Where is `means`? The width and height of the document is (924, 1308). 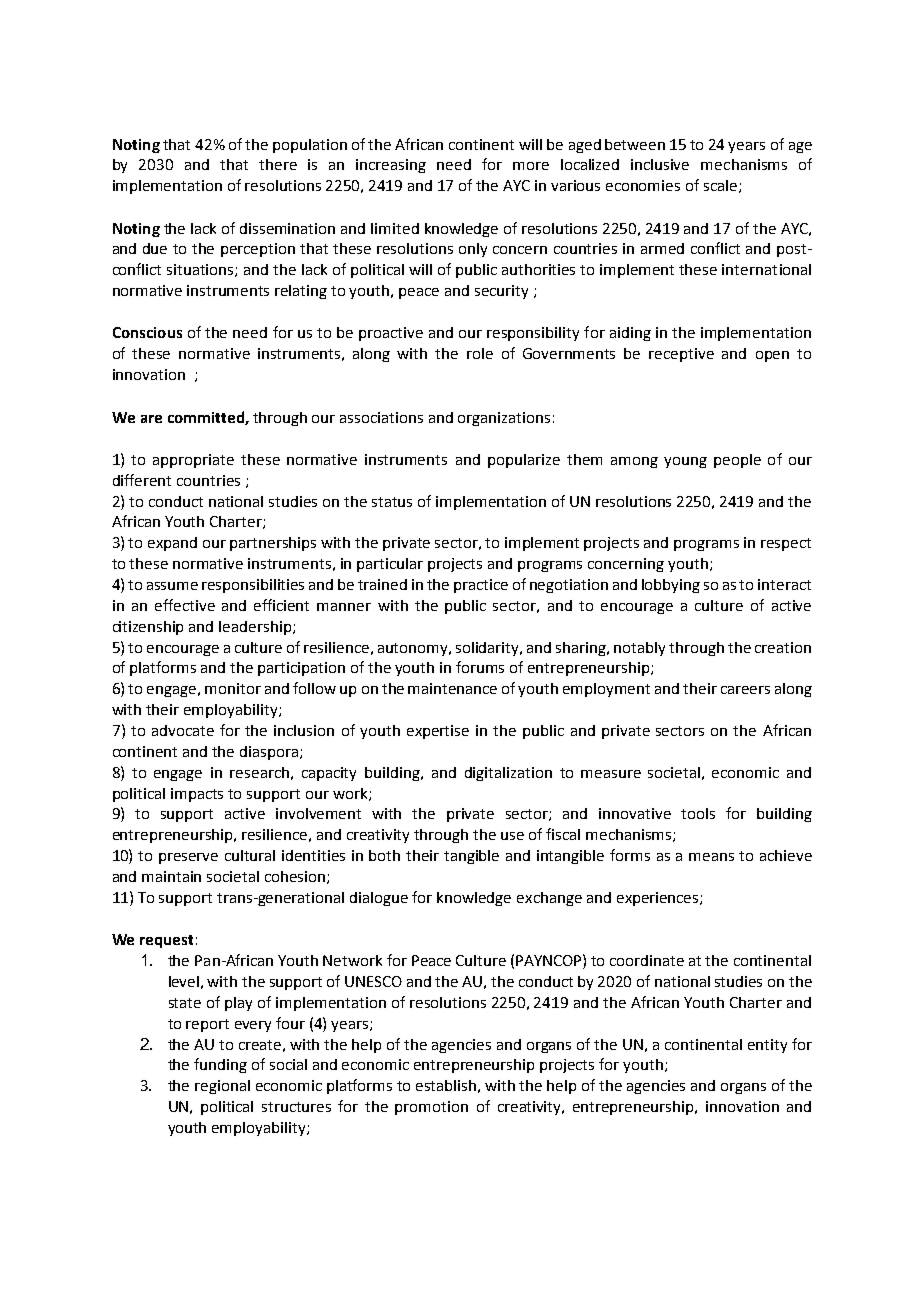
means is located at coordinates (711, 857).
